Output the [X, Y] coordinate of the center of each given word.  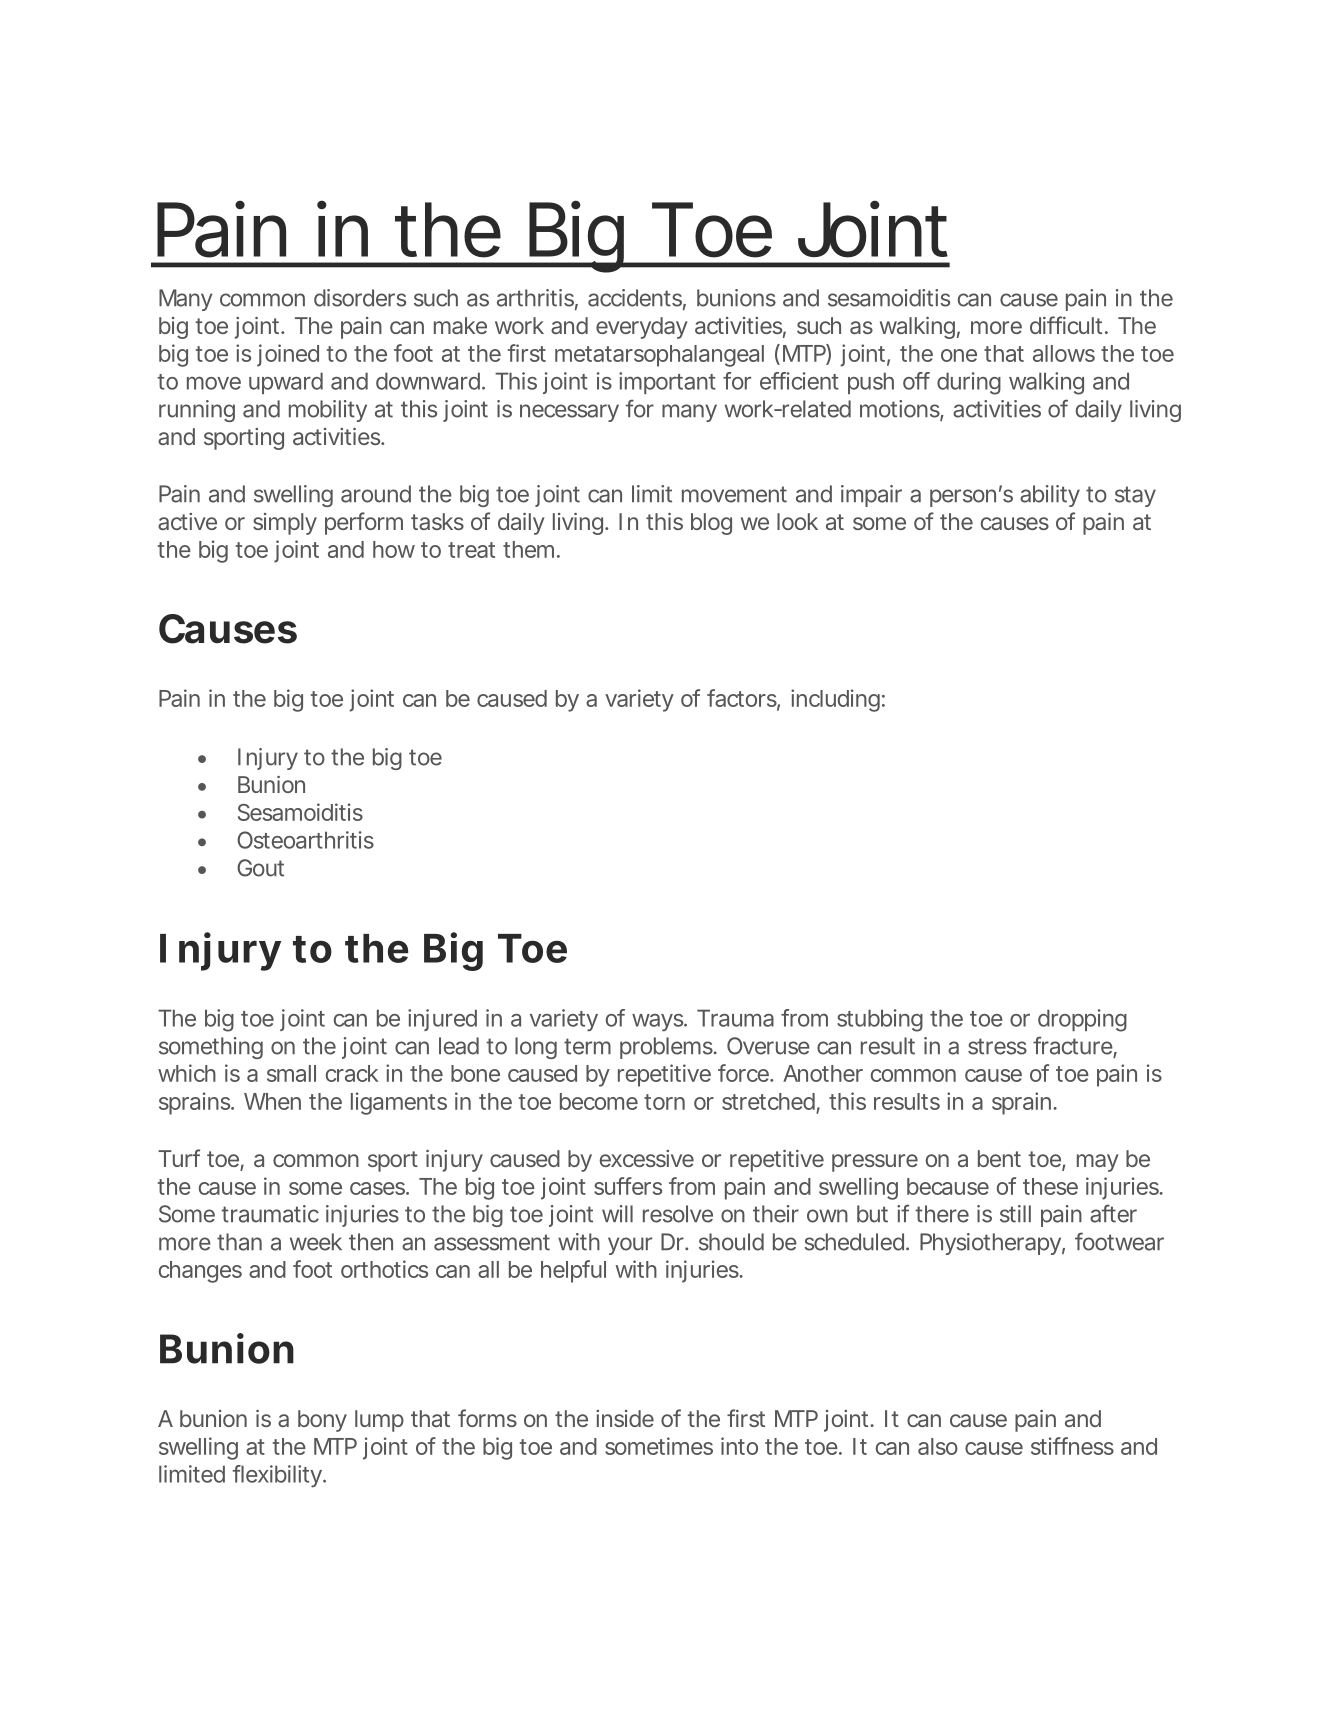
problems [666, 1048]
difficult [1066, 325]
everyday [642, 328]
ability [1050, 496]
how [394, 549]
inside [625, 1418]
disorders [360, 298]
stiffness [1072, 1446]
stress [997, 1046]
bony [322, 1421]
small [291, 1073]
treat [471, 550]
